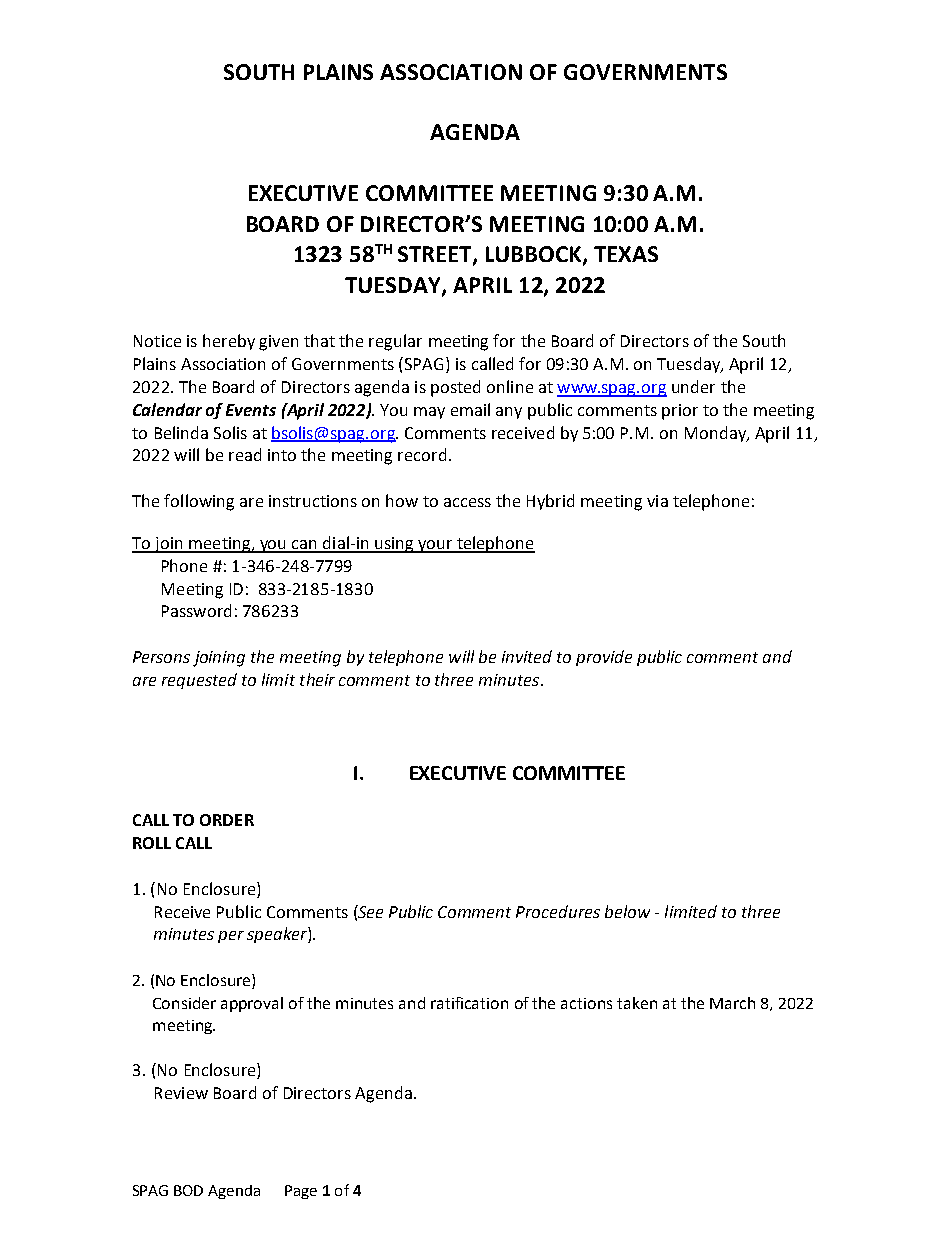 Image resolution: width=952 pixels, height=1233 pixels. I want to click on taken, so click(637, 1003).
